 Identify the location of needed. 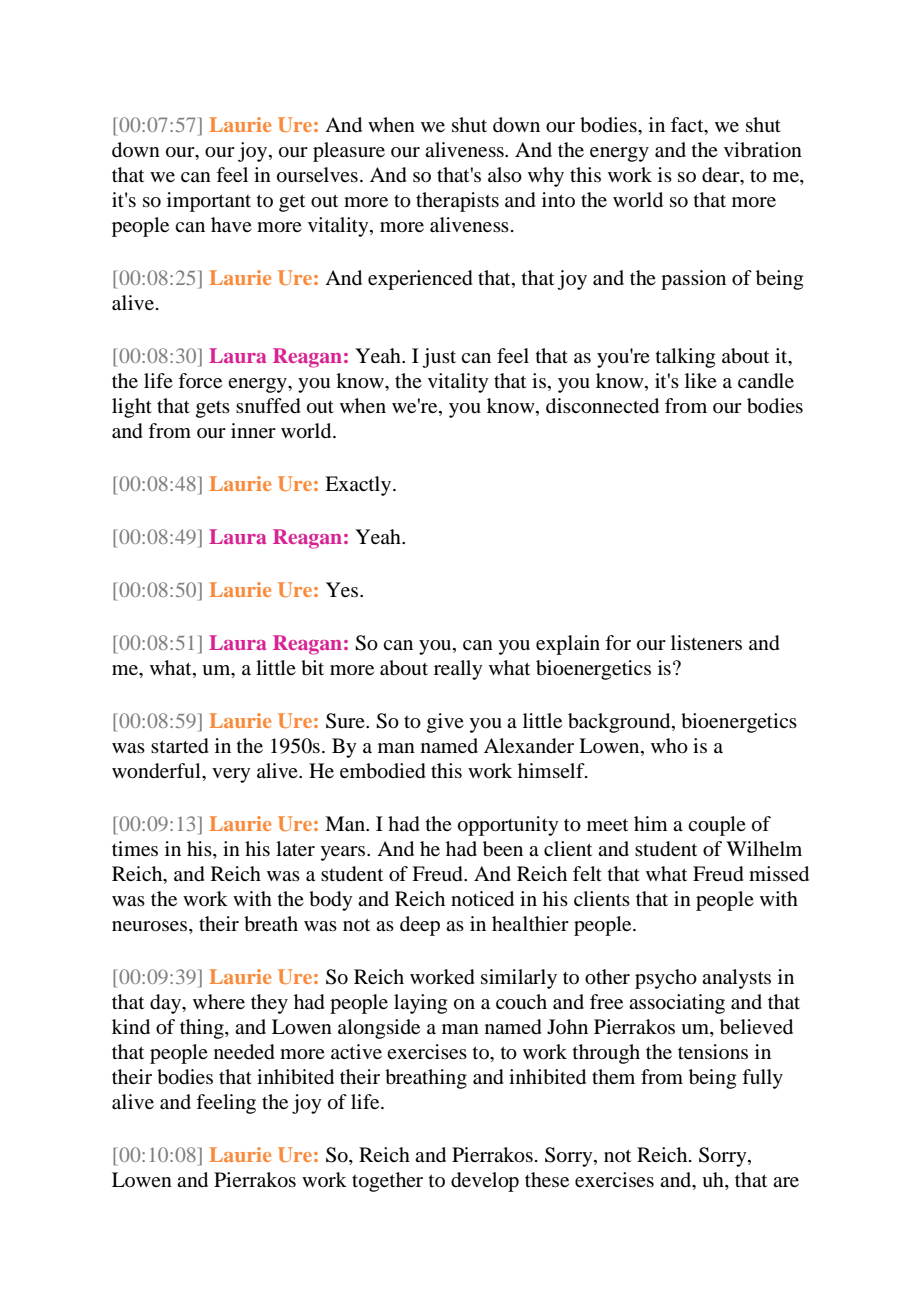
(244, 1052).
